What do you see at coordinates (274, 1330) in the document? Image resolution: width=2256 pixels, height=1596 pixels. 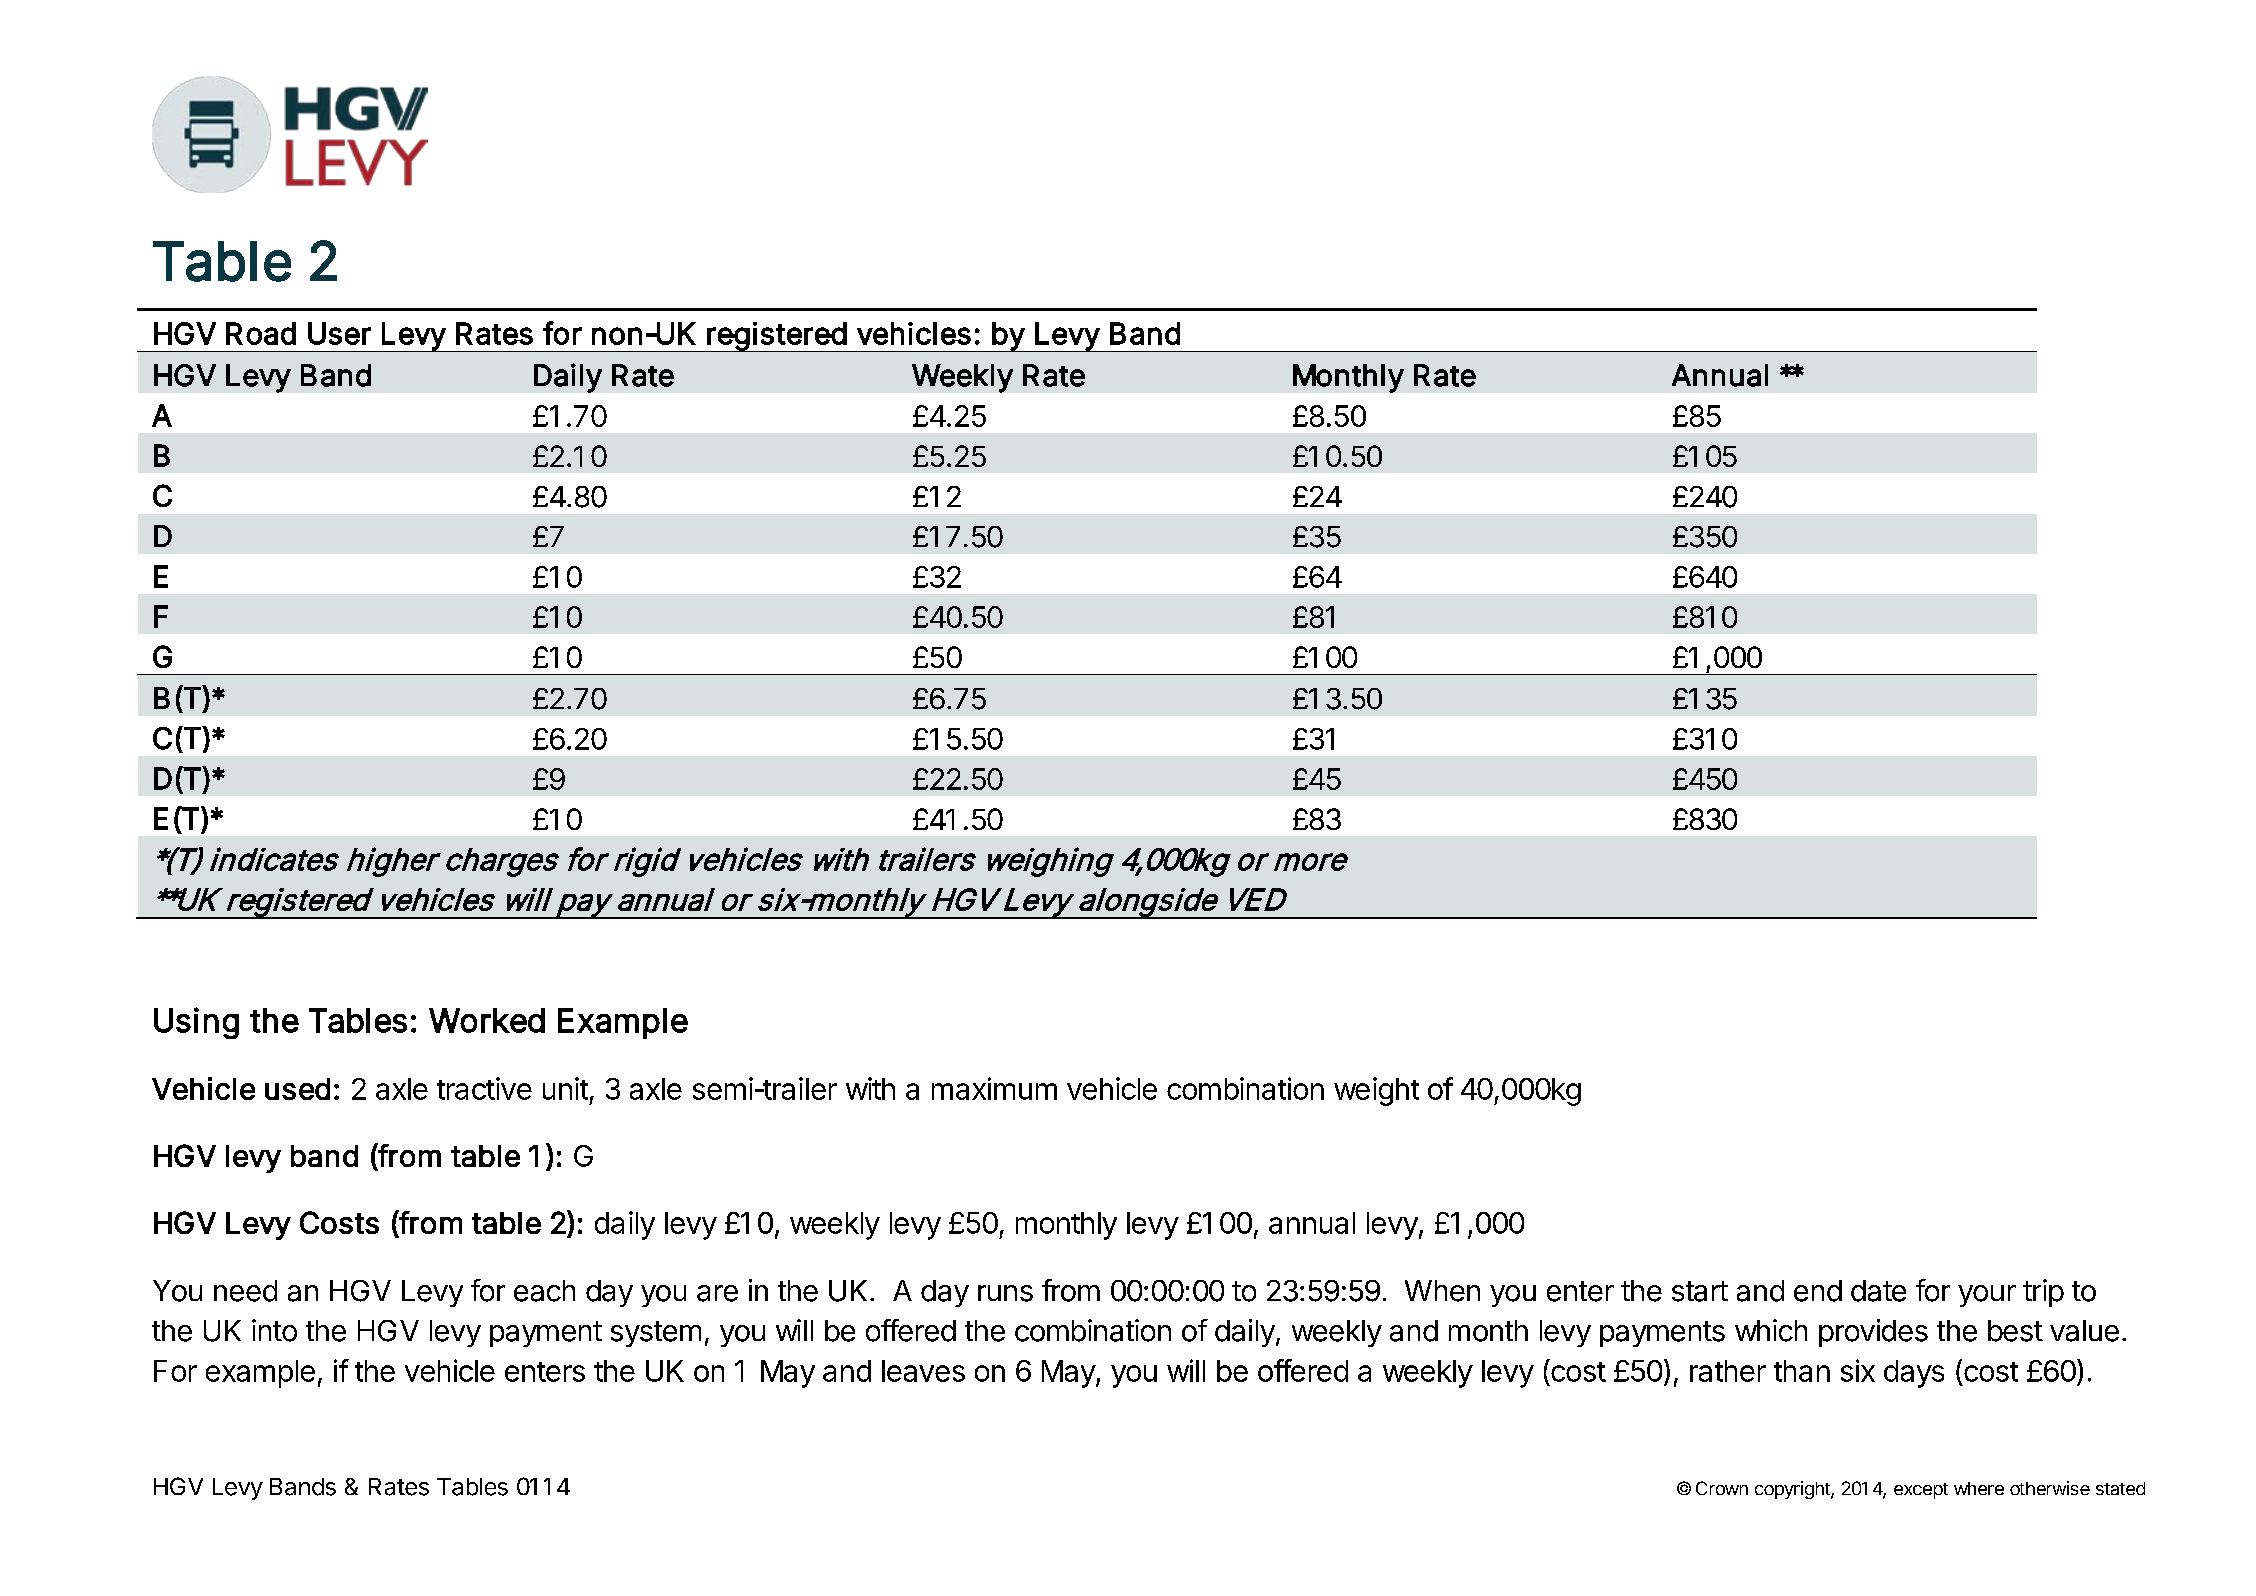 I see `into` at bounding box center [274, 1330].
